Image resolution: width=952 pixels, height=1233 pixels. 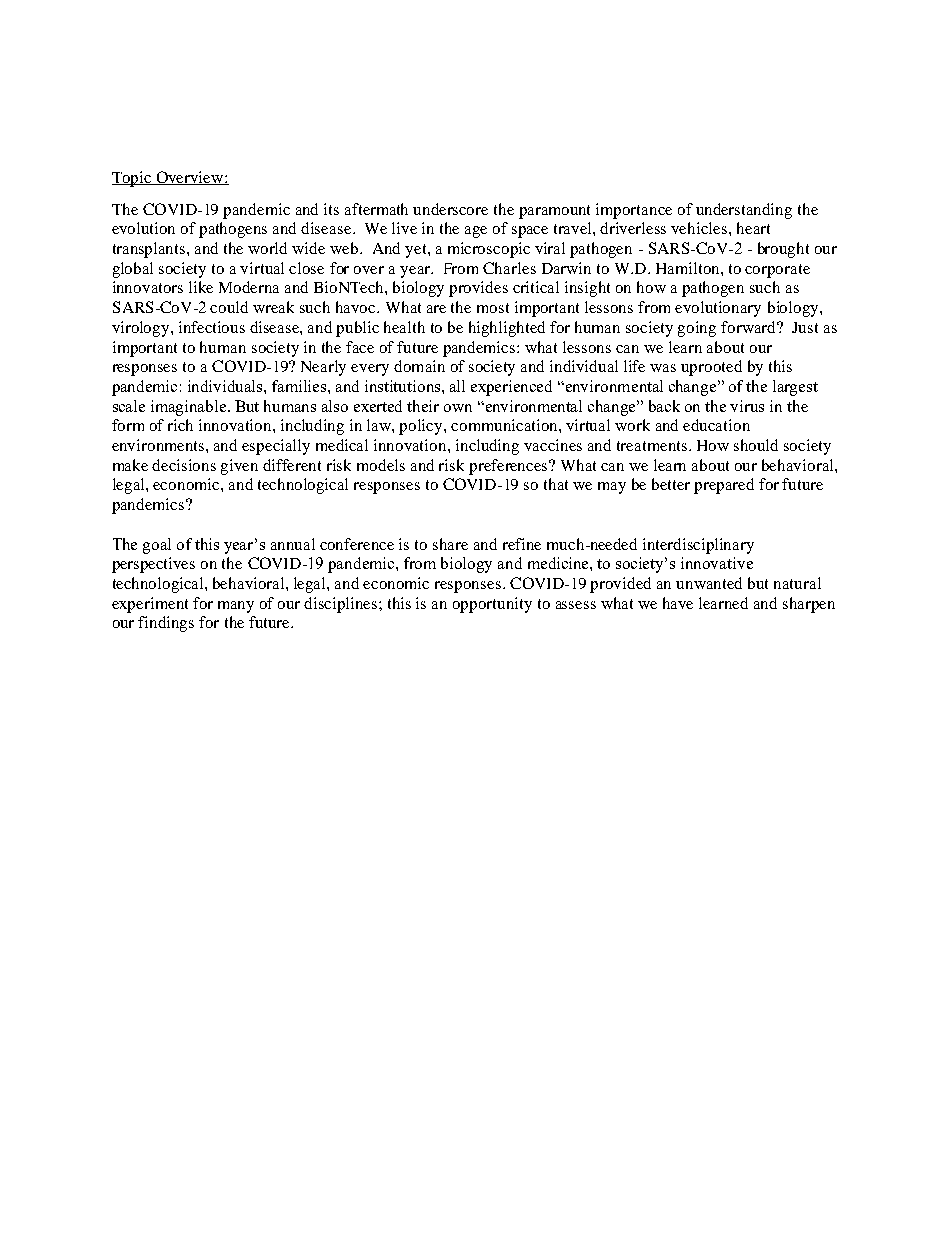 I want to click on preferences, so click(x=509, y=467).
